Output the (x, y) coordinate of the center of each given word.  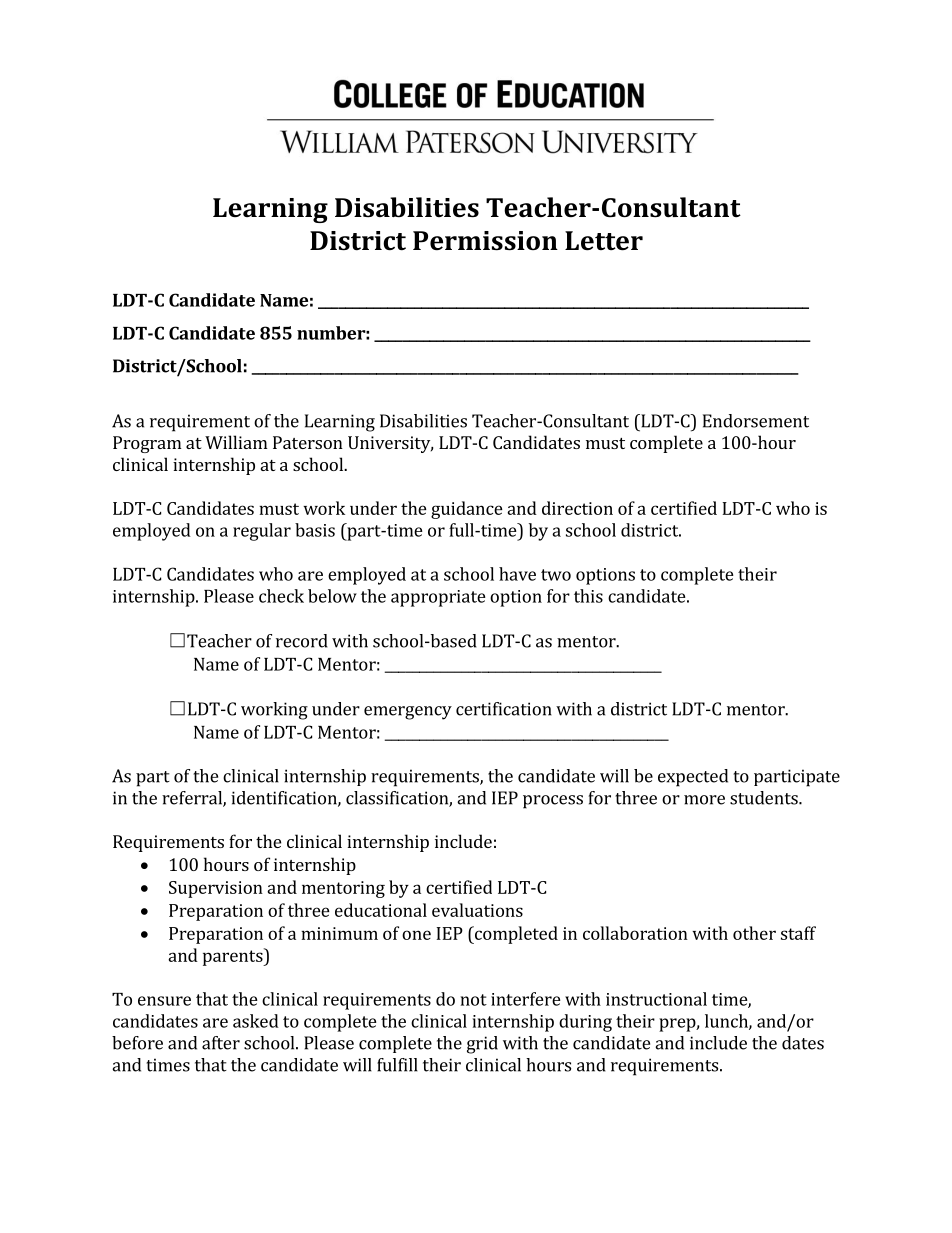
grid (482, 1045)
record (302, 641)
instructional (656, 999)
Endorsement (756, 421)
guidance (467, 510)
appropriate (438, 598)
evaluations (477, 910)
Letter (604, 241)
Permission (485, 241)
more (704, 800)
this (588, 596)
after (221, 1043)
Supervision (216, 889)
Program (147, 444)
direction (577, 508)
